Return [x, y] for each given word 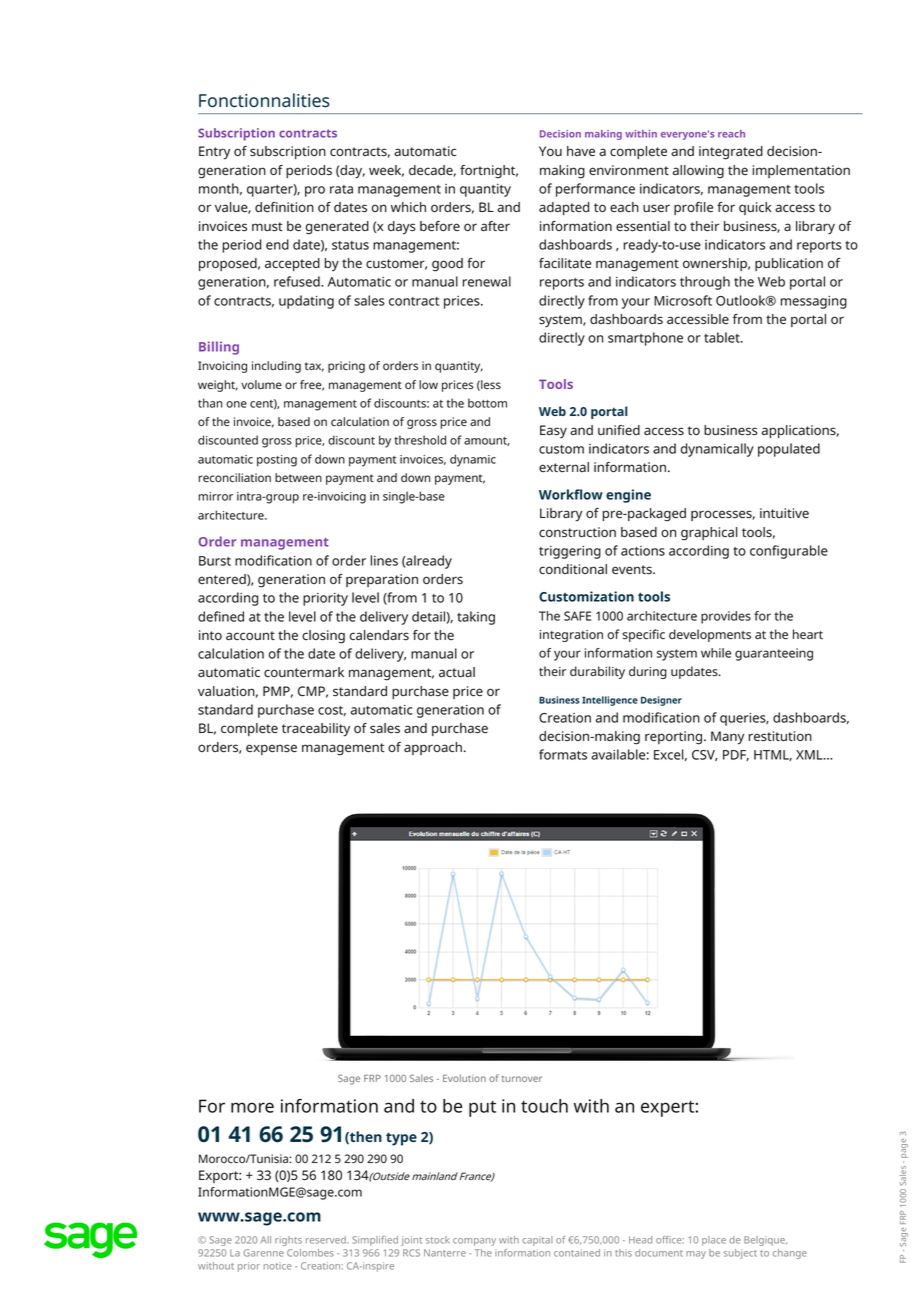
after [495, 226]
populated [789, 450]
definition [284, 207]
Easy [553, 431]
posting [277, 461]
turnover [522, 1079]
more [252, 1107]
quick [755, 208]
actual [457, 672]
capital [537, 1241]
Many [727, 738]
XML [810, 755]
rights [288, 1241]
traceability [316, 730]
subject [740, 1254]
